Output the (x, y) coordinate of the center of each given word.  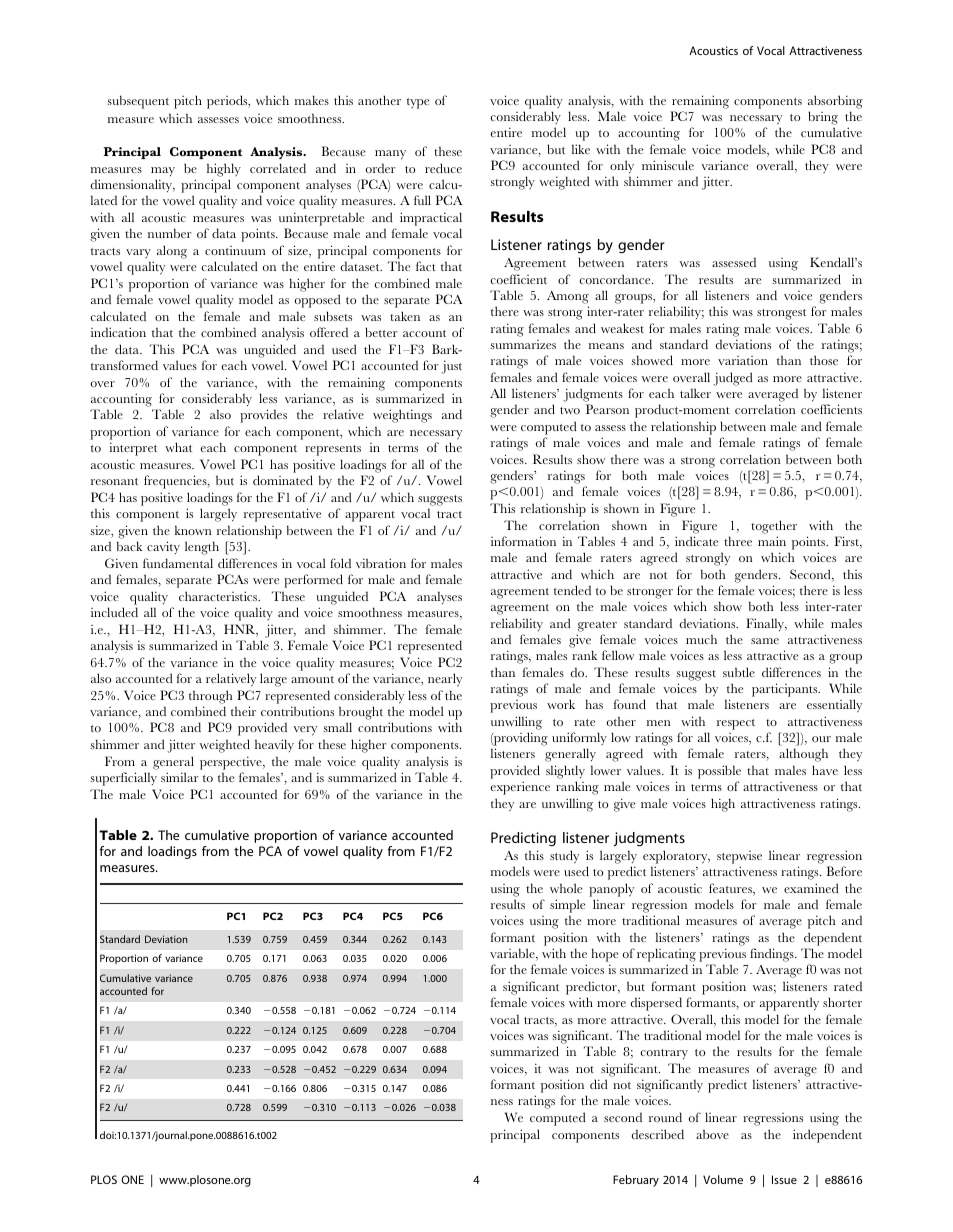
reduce (443, 168)
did (599, 1084)
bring (823, 118)
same (765, 641)
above (712, 1134)
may (163, 171)
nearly (445, 680)
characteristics (219, 596)
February (636, 1181)
